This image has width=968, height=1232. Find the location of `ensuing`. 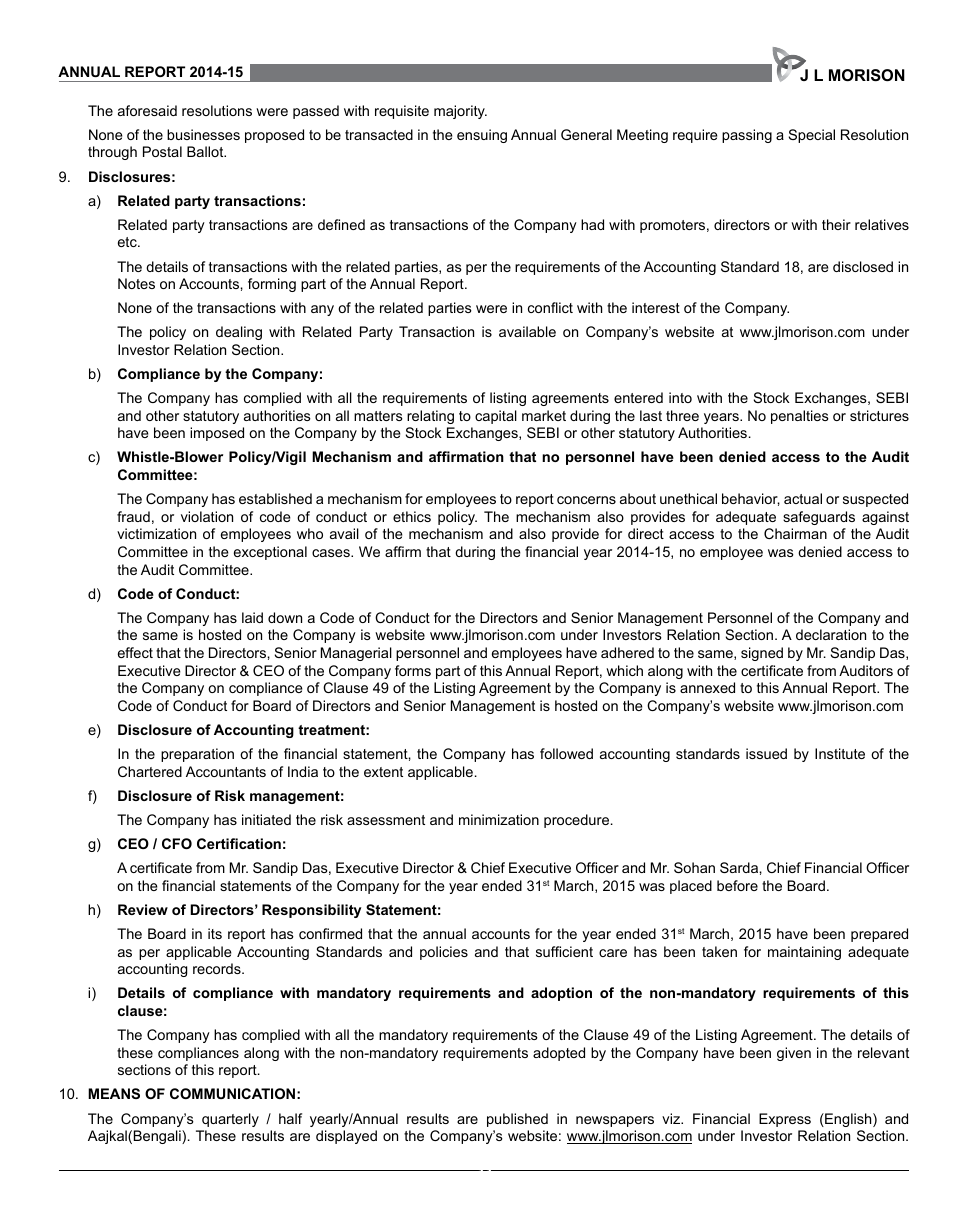

ensuing is located at coordinates (482, 136).
